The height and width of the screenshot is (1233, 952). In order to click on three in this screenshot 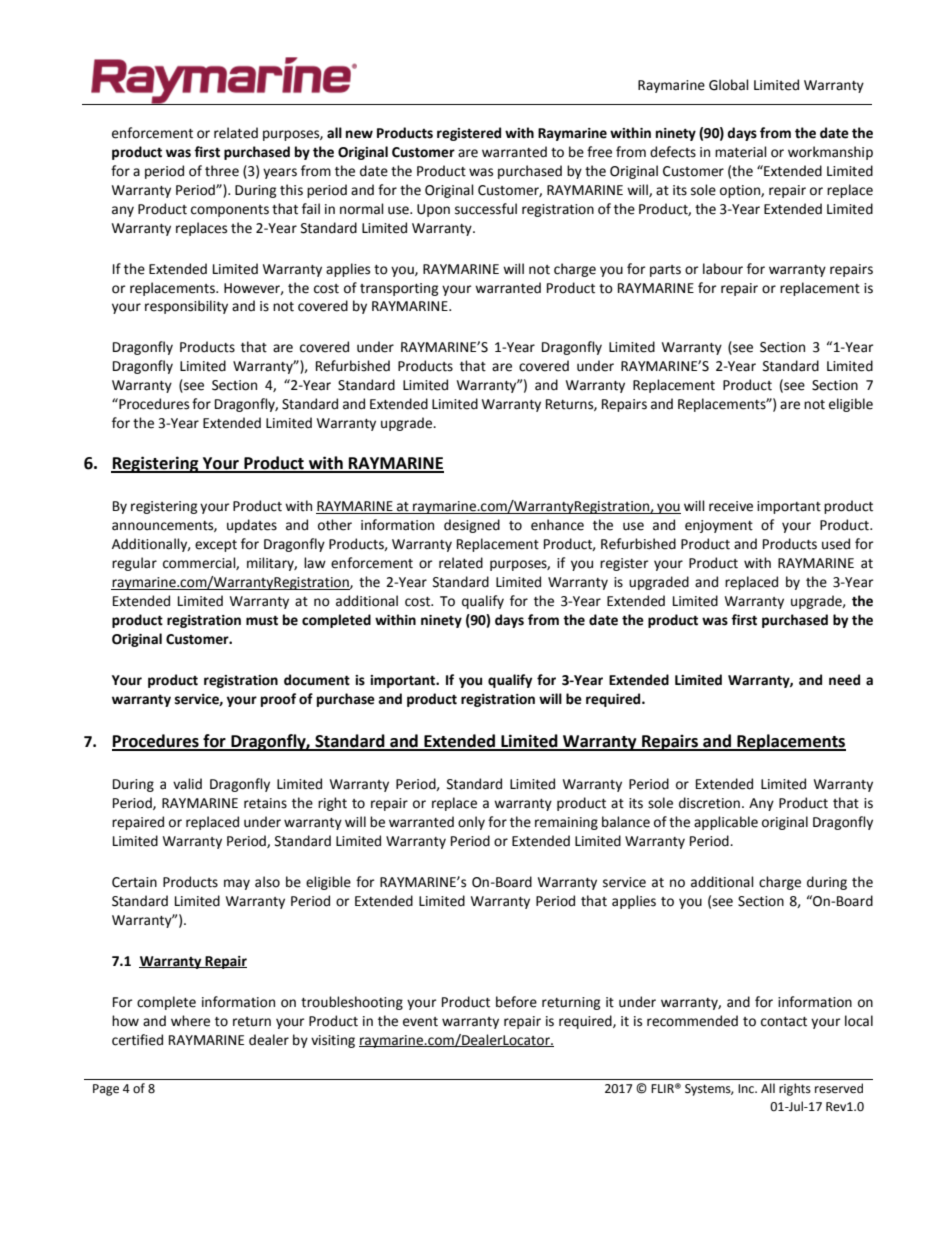, I will do `click(222, 171)`.
